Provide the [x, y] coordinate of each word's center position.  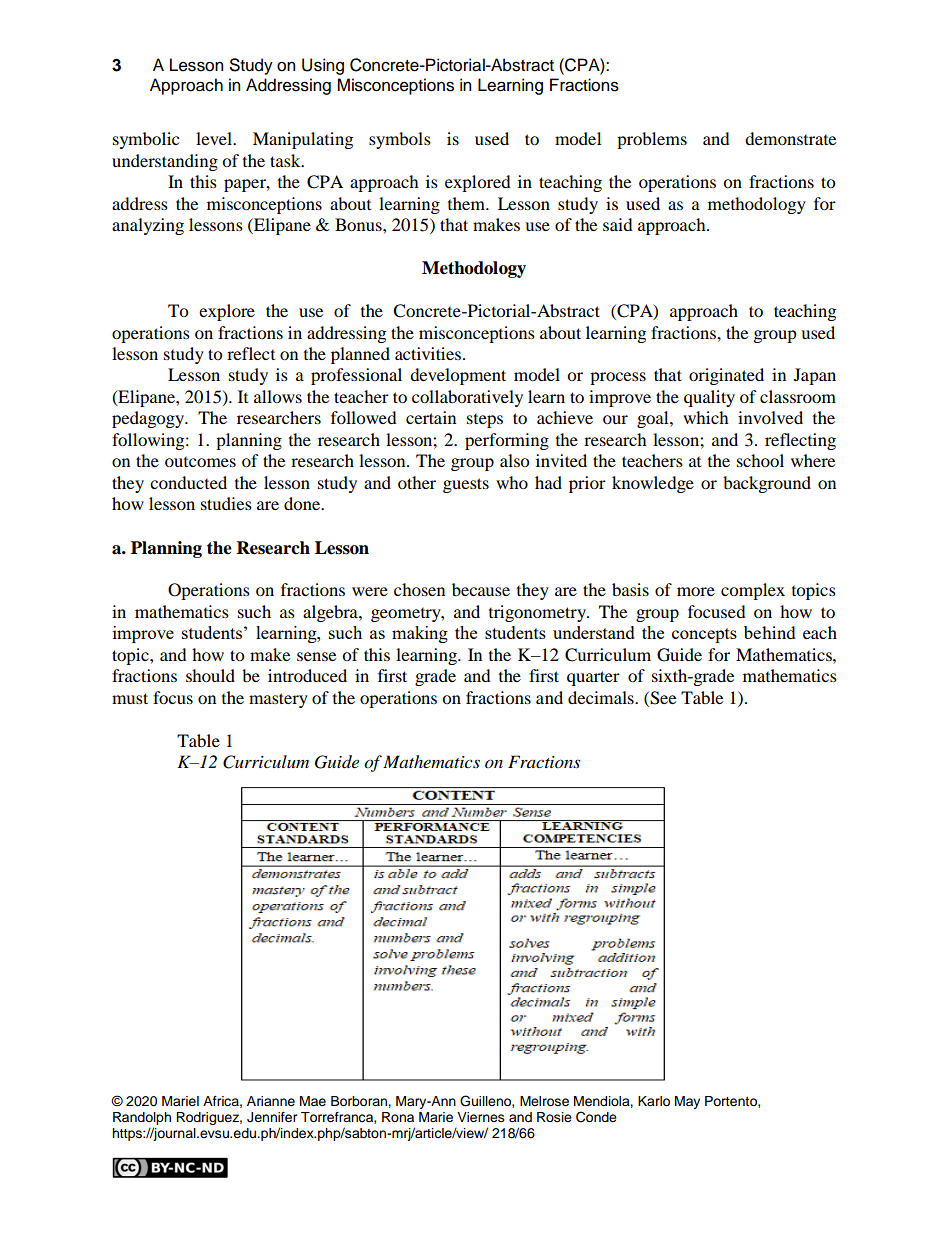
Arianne [271, 1101]
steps [485, 421]
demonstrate [790, 138]
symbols [400, 140]
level [215, 138]
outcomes [200, 462]
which [706, 417]
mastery [278, 700]
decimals [602, 697]
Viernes [481, 1117]
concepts [704, 635]
